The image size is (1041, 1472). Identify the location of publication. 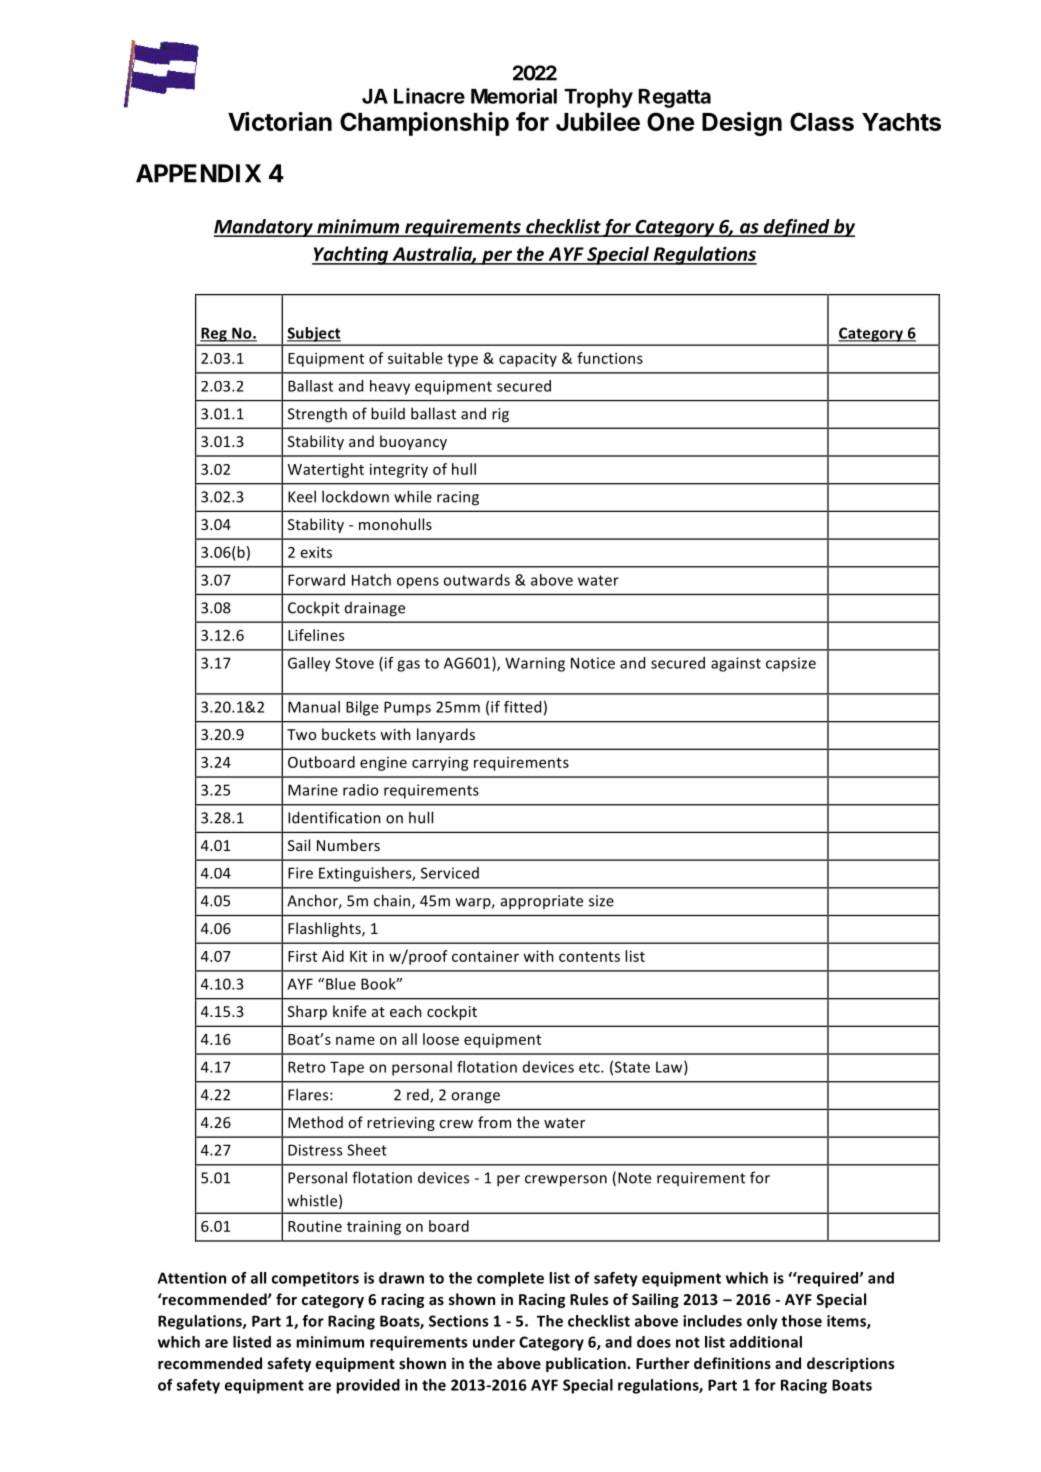
(586, 1364).
